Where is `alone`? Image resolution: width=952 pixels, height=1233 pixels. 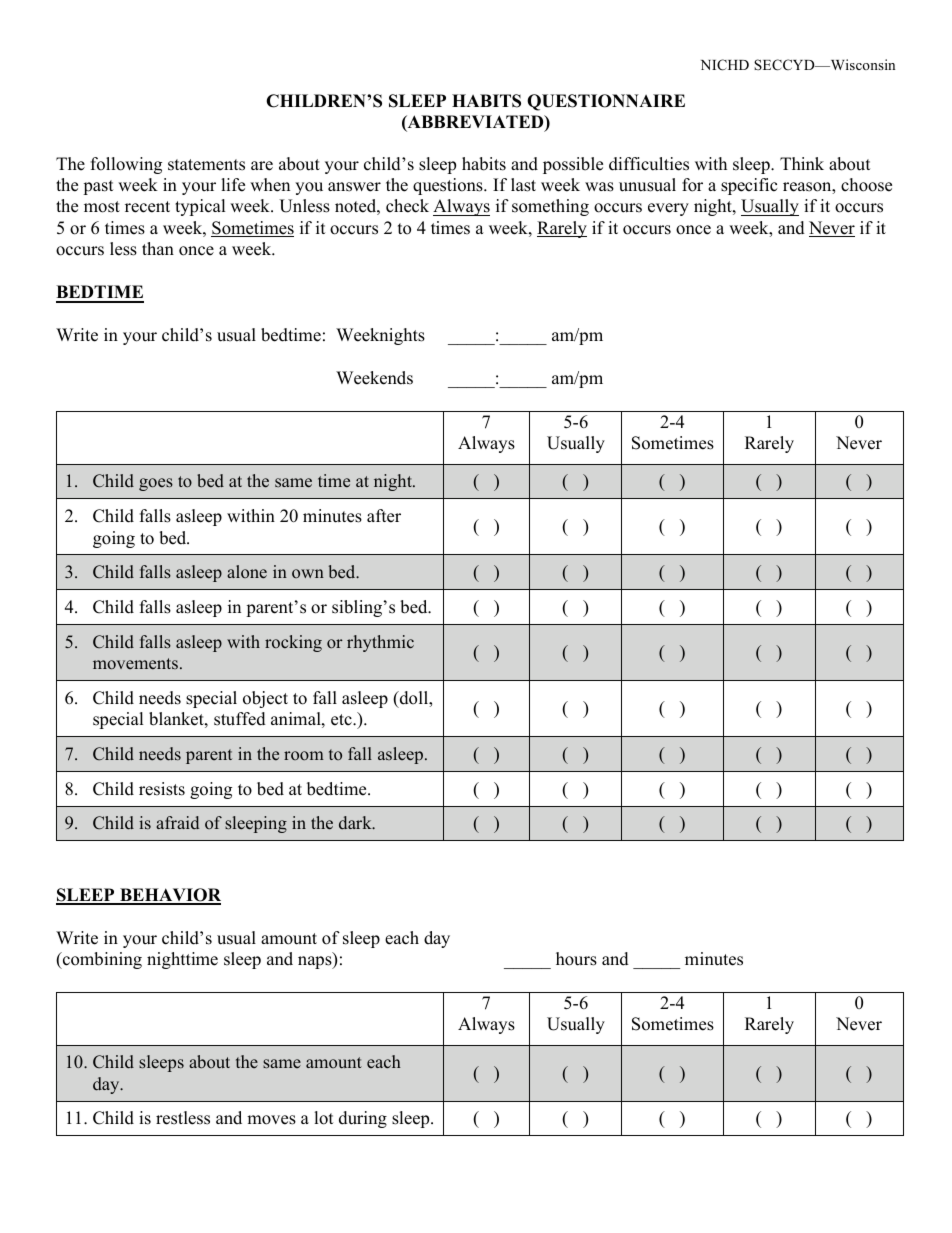 alone is located at coordinates (247, 572).
